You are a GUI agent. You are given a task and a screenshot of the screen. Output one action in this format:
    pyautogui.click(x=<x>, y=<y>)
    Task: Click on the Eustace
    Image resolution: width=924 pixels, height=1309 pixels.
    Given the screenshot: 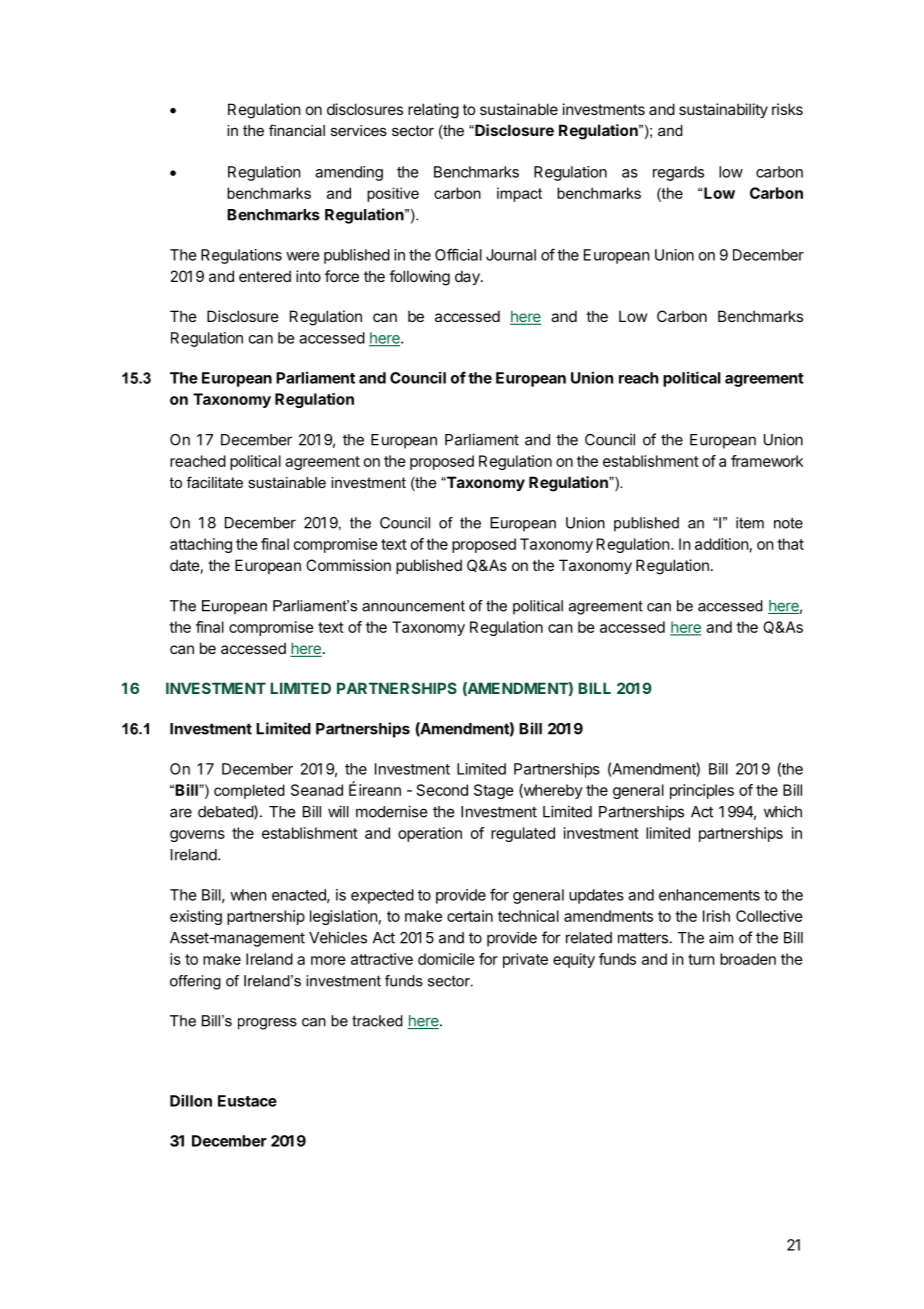 What is the action you would take?
    pyautogui.click(x=247, y=1101)
